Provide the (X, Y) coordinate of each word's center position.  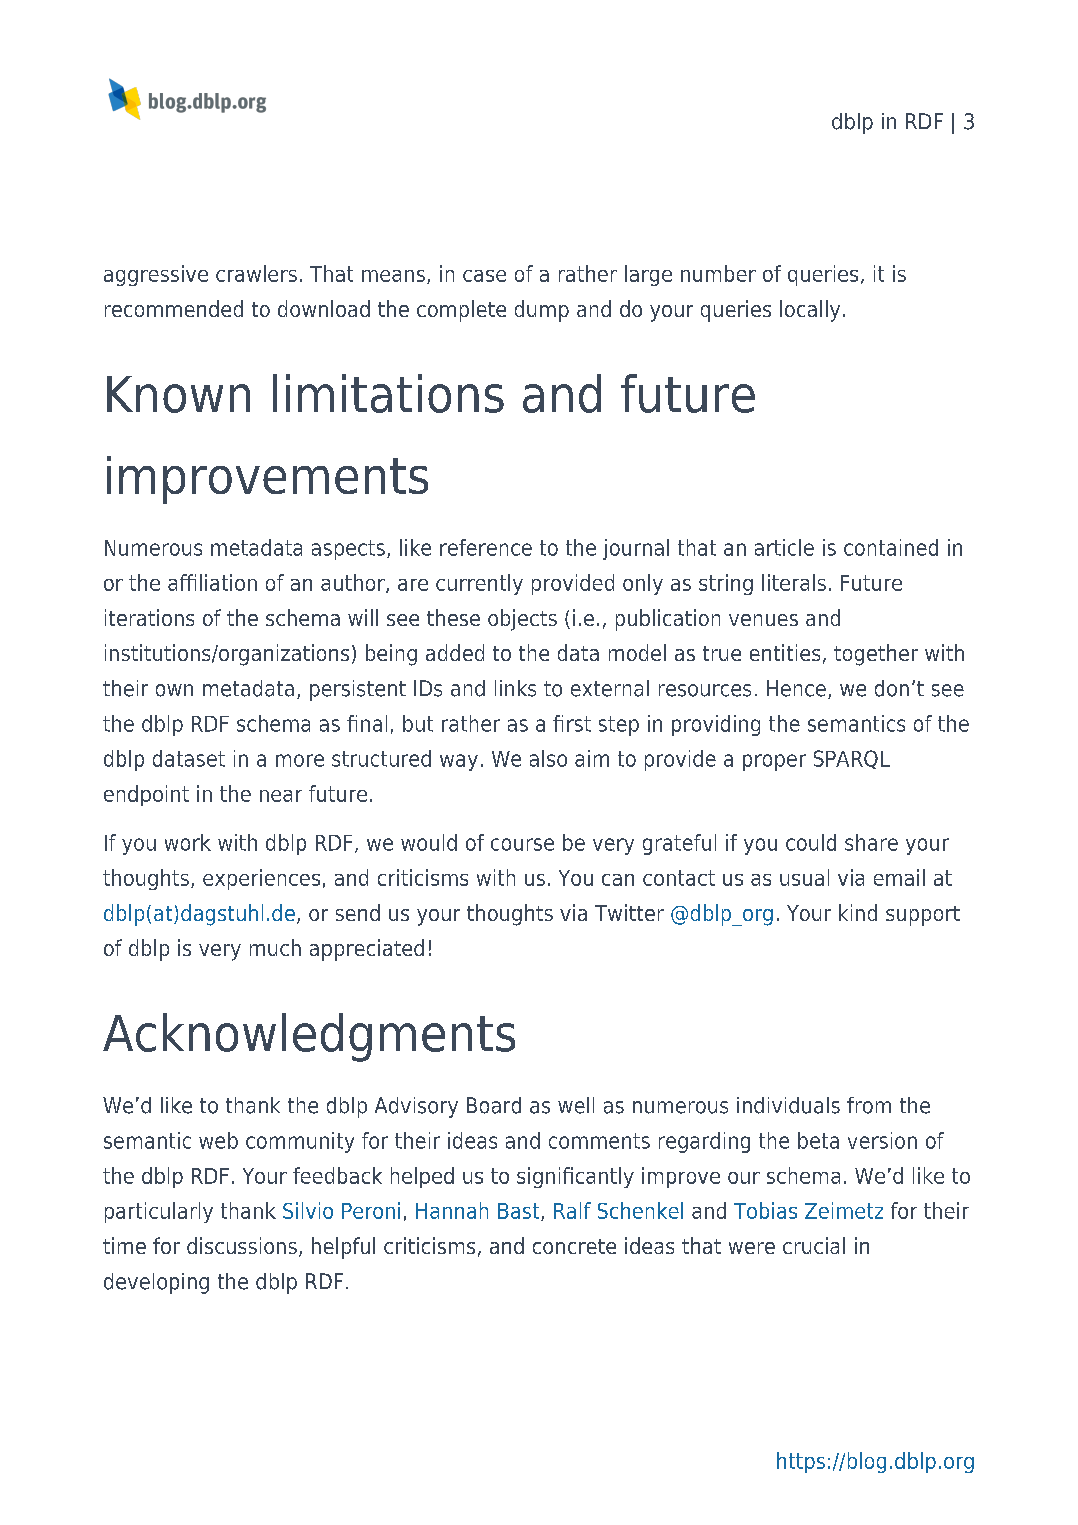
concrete (574, 1246)
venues (763, 620)
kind (858, 912)
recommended (174, 308)
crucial (814, 1245)
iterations (149, 617)
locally (810, 311)
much (275, 947)
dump (542, 311)
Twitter (629, 912)
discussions (242, 1245)
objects (522, 620)
